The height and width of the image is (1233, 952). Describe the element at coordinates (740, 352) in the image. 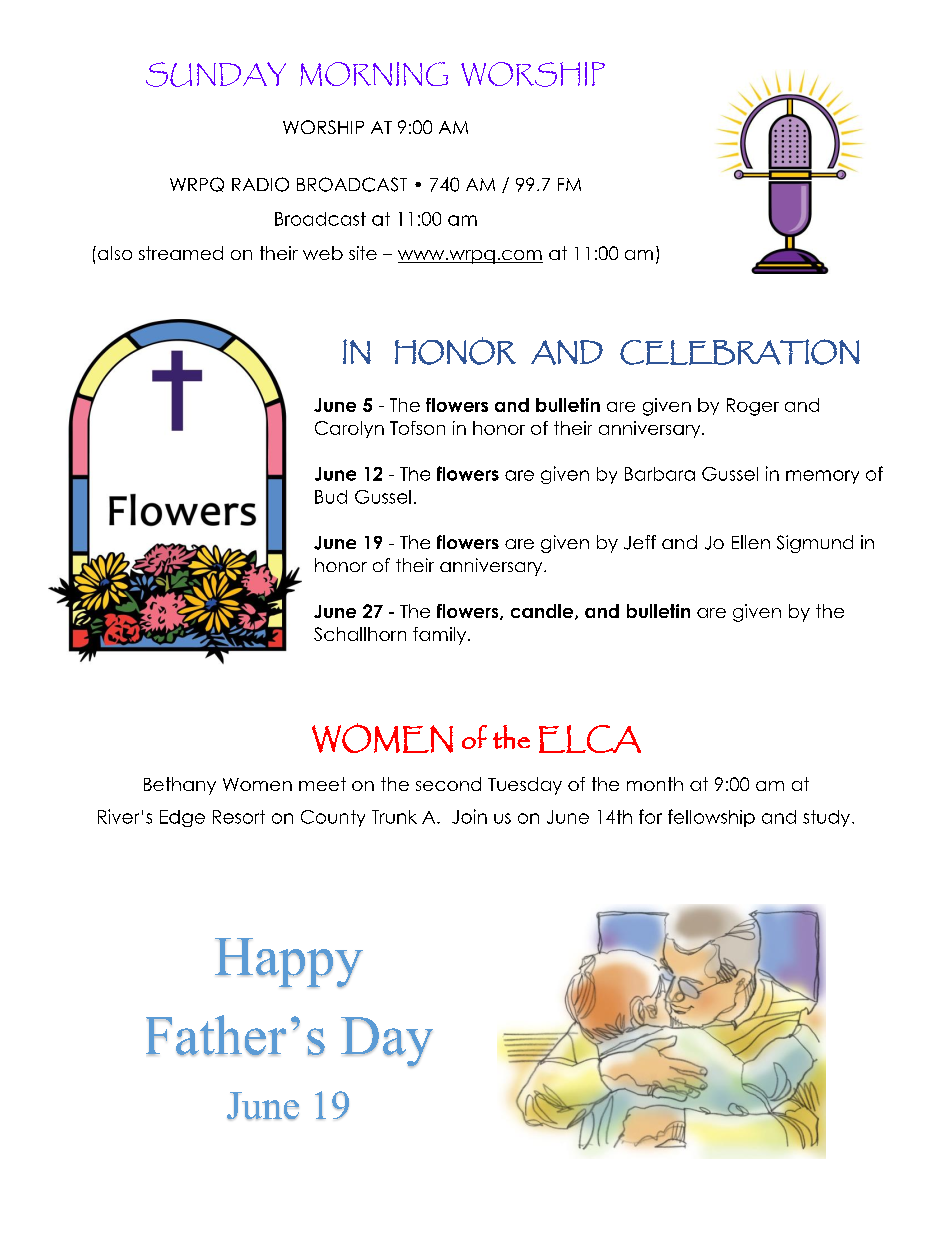

I see `CELEBRATION` at that location.
